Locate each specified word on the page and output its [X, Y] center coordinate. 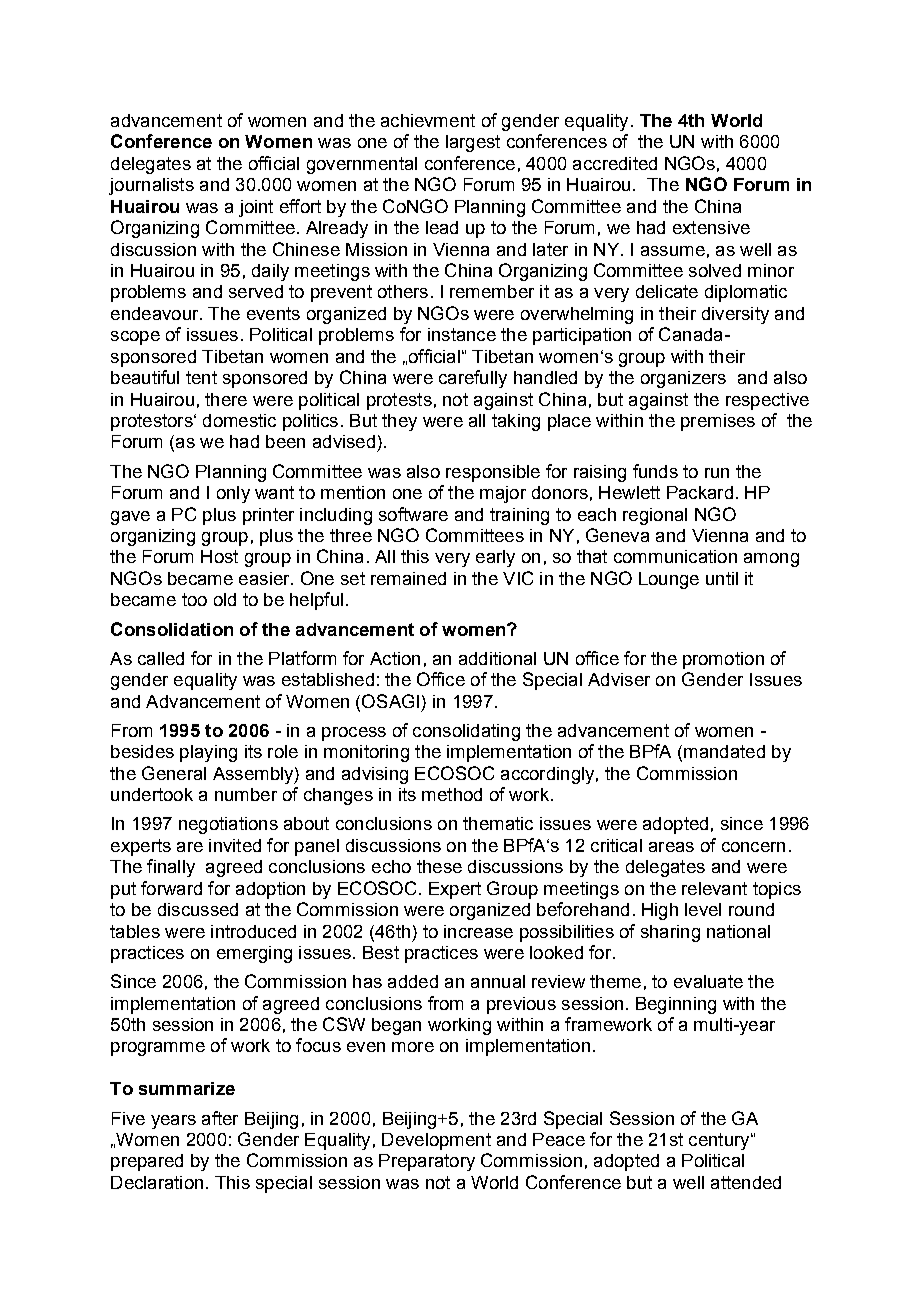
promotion [723, 660]
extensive [711, 227]
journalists [151, 186]
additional [497, 658]
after [220, 1118]
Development [436, 1141]
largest [473, 143]
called [161, 658]
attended [746, 1182]
